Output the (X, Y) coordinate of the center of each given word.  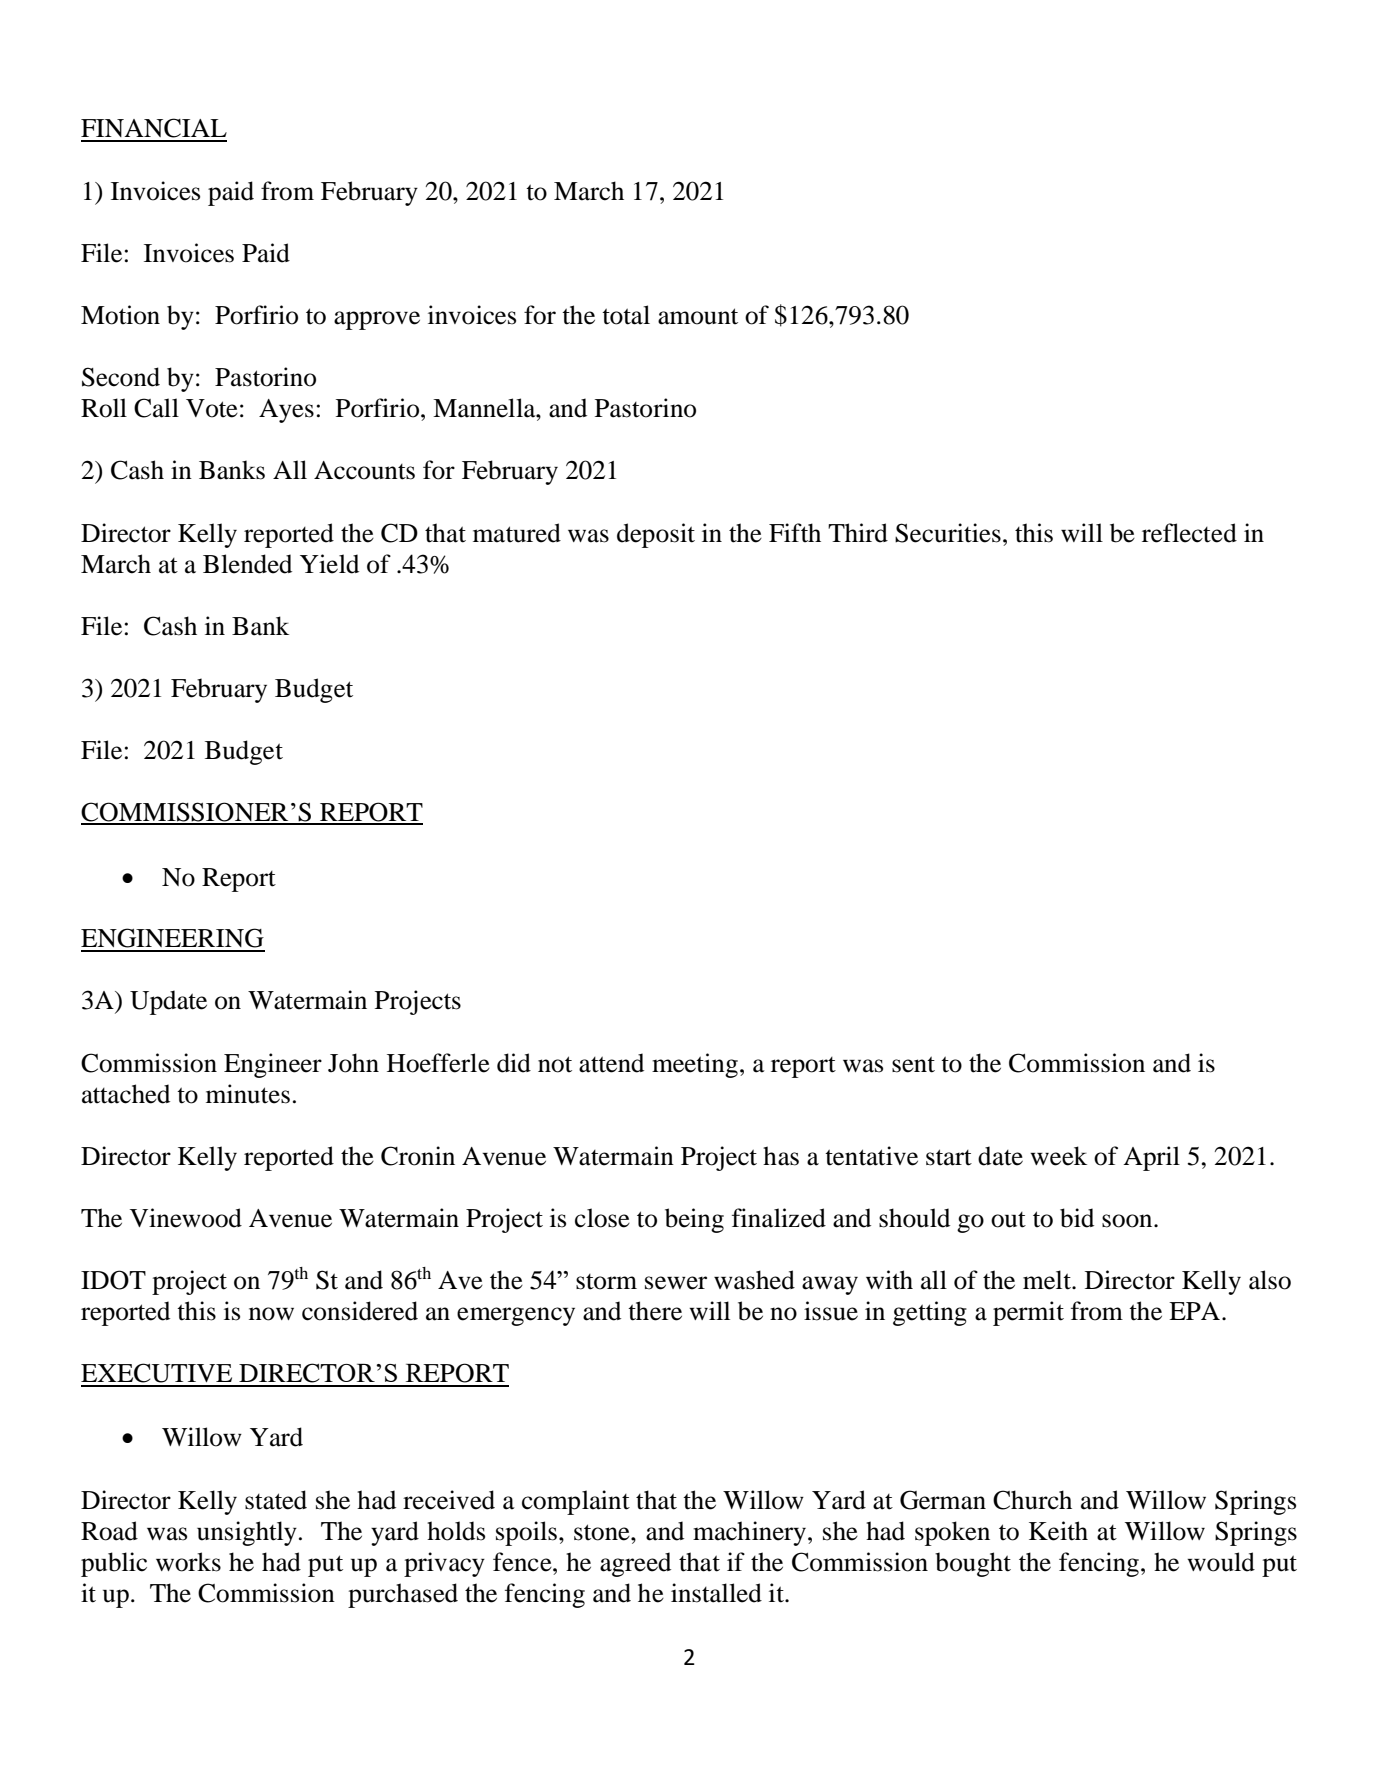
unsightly (247, 1533)
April (1151, 1158)
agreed (635, 1564)
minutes (248, 1094)
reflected (1189, 533)
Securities (948, 533)
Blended (247, 564)
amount (698, 316)
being (694, 1220)
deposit (656, 535)
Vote (212, 408)
